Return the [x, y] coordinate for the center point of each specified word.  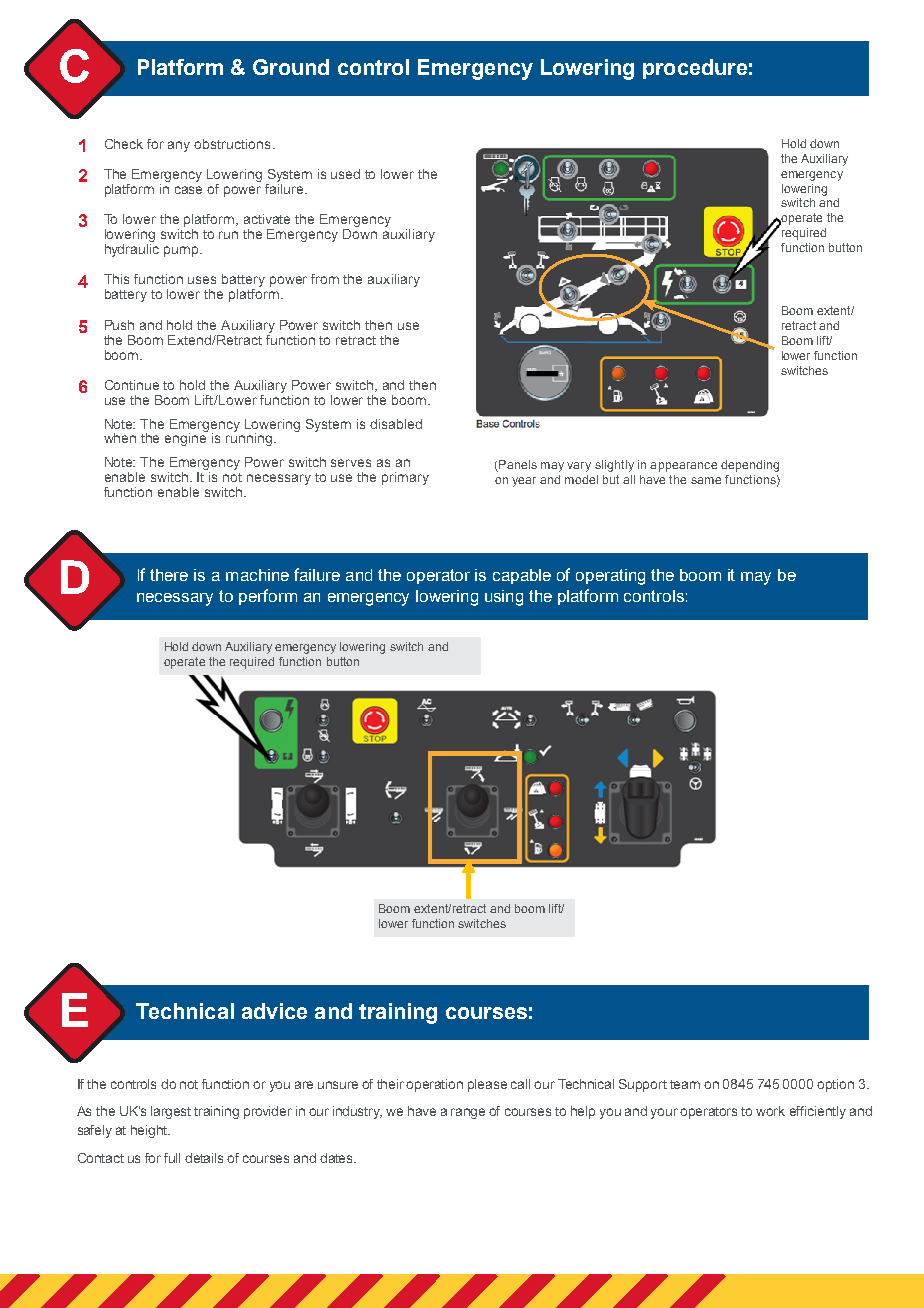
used [345, 174]
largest [171, 1112]
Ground [291, 67]
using [504, 598]
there [169, 575]
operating [610, 577]
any [179, 146]
